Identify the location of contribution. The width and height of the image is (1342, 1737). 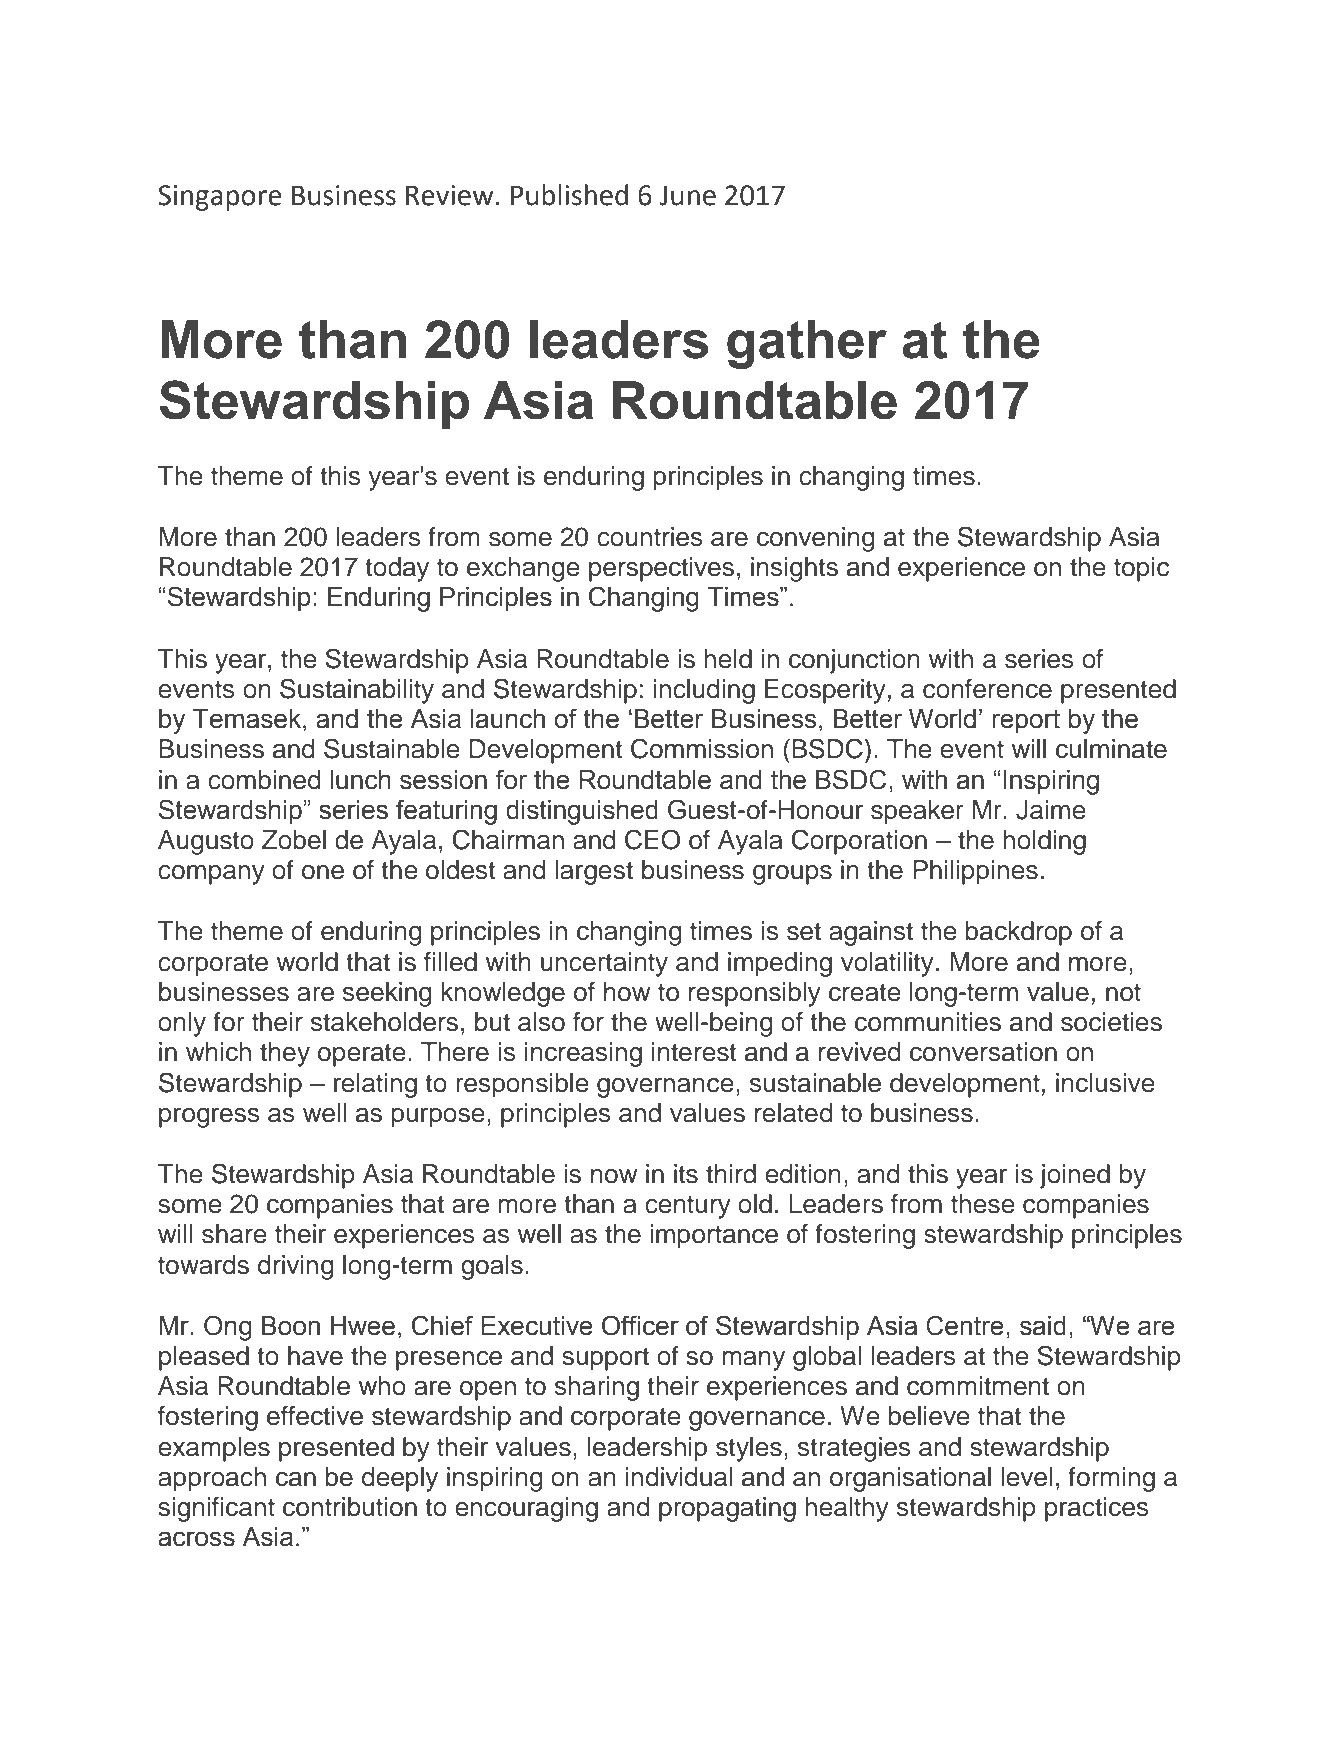
(350, 1507).
